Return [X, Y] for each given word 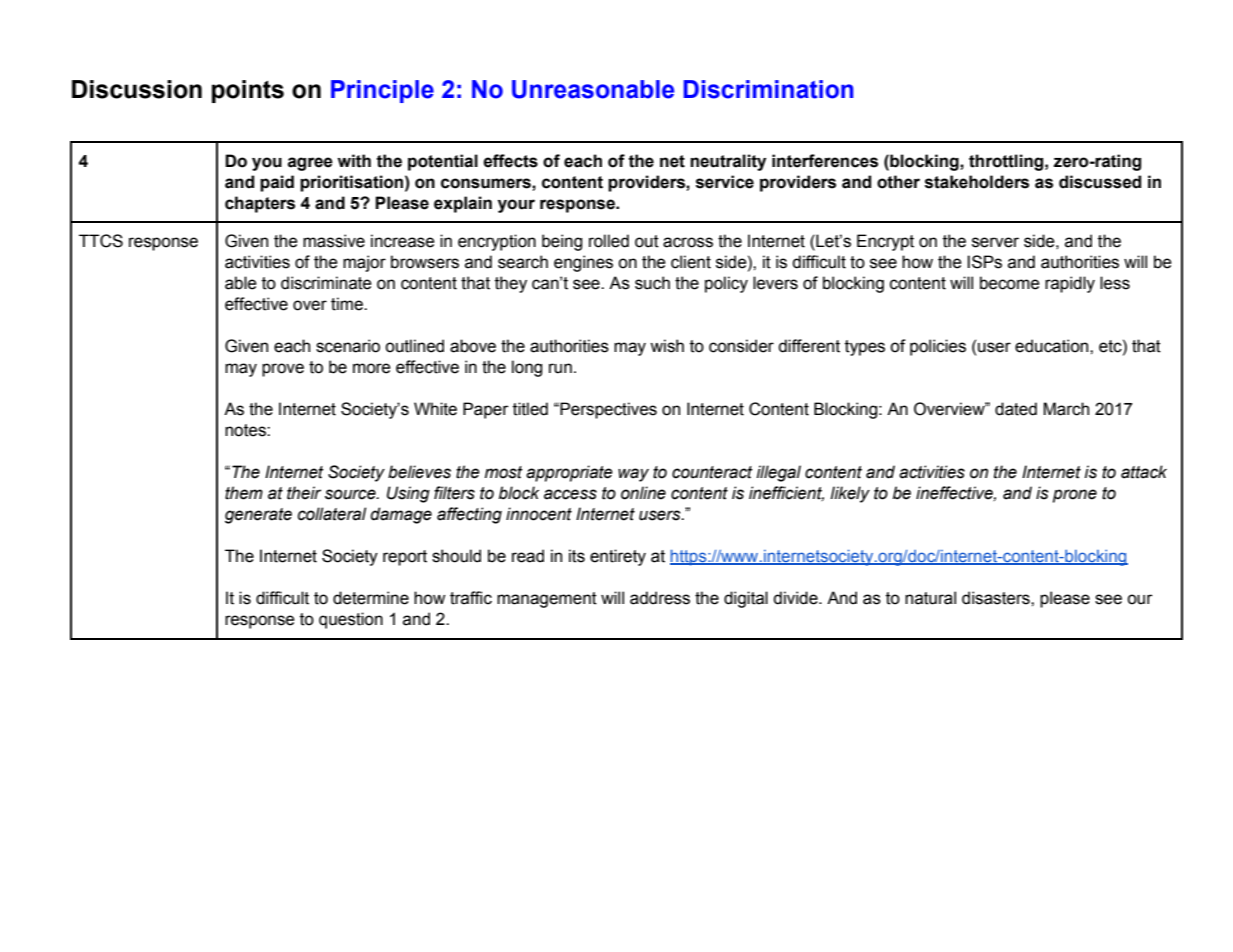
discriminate [326, 283]
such [652, 283]
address [660, 598]
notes [246, 430]
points [248, 91]
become [1010, 283]
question [351, 620]
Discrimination [768, 89]
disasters [997, 598]
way [633, 475]
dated [1016, 409]
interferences [825, 161]
